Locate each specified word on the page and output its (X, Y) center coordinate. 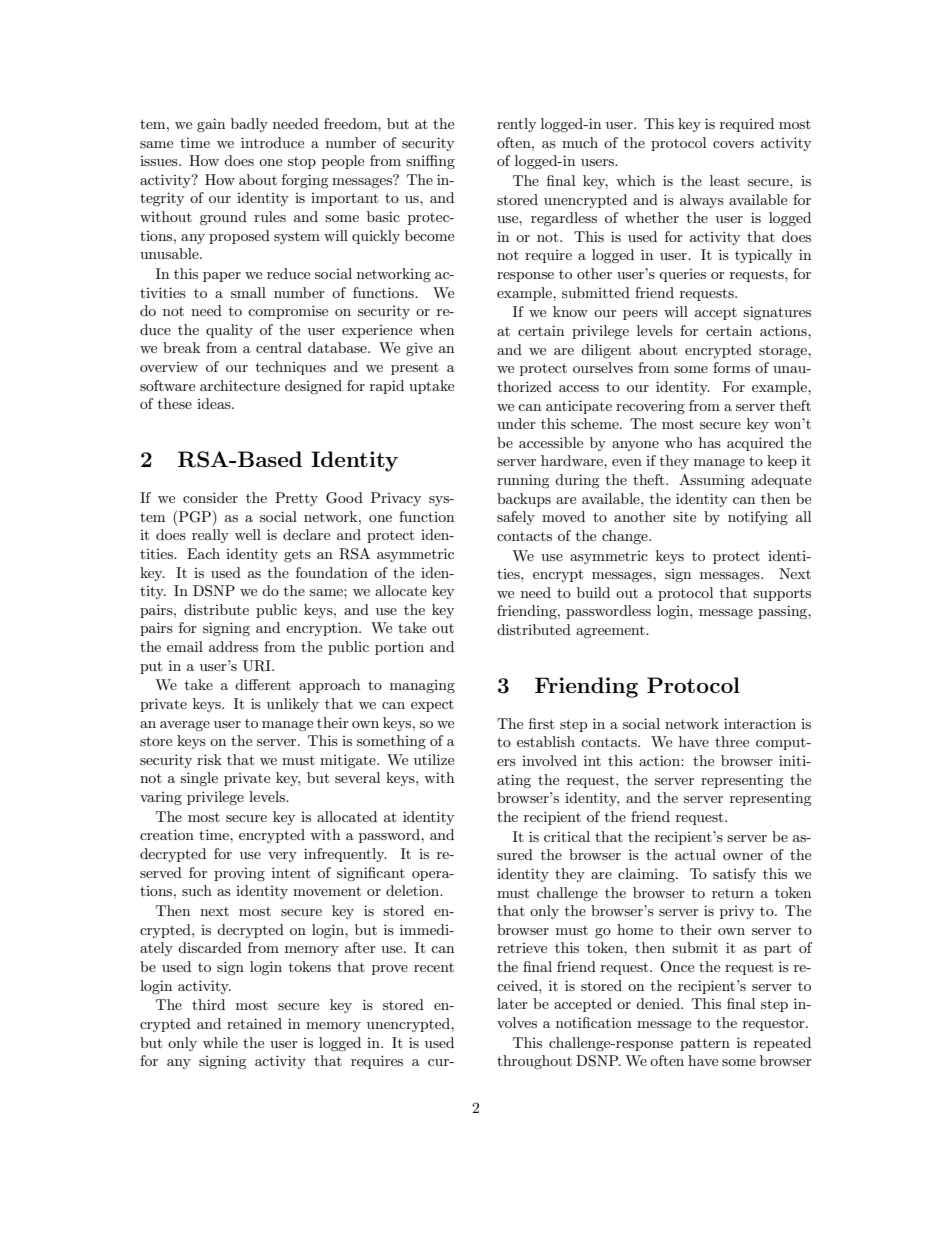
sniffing (430, 162)
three (732, 741)
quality (229, 331)
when (436, 329)
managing (422, 686)
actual (695, 854)
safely (516, 518)
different (263, 684)
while (220, 1042)
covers (733, 144)
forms (731, 367)
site (684, 516)
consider (210, 497)
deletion (414, 890)
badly (249, 125)
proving (239, 874)
